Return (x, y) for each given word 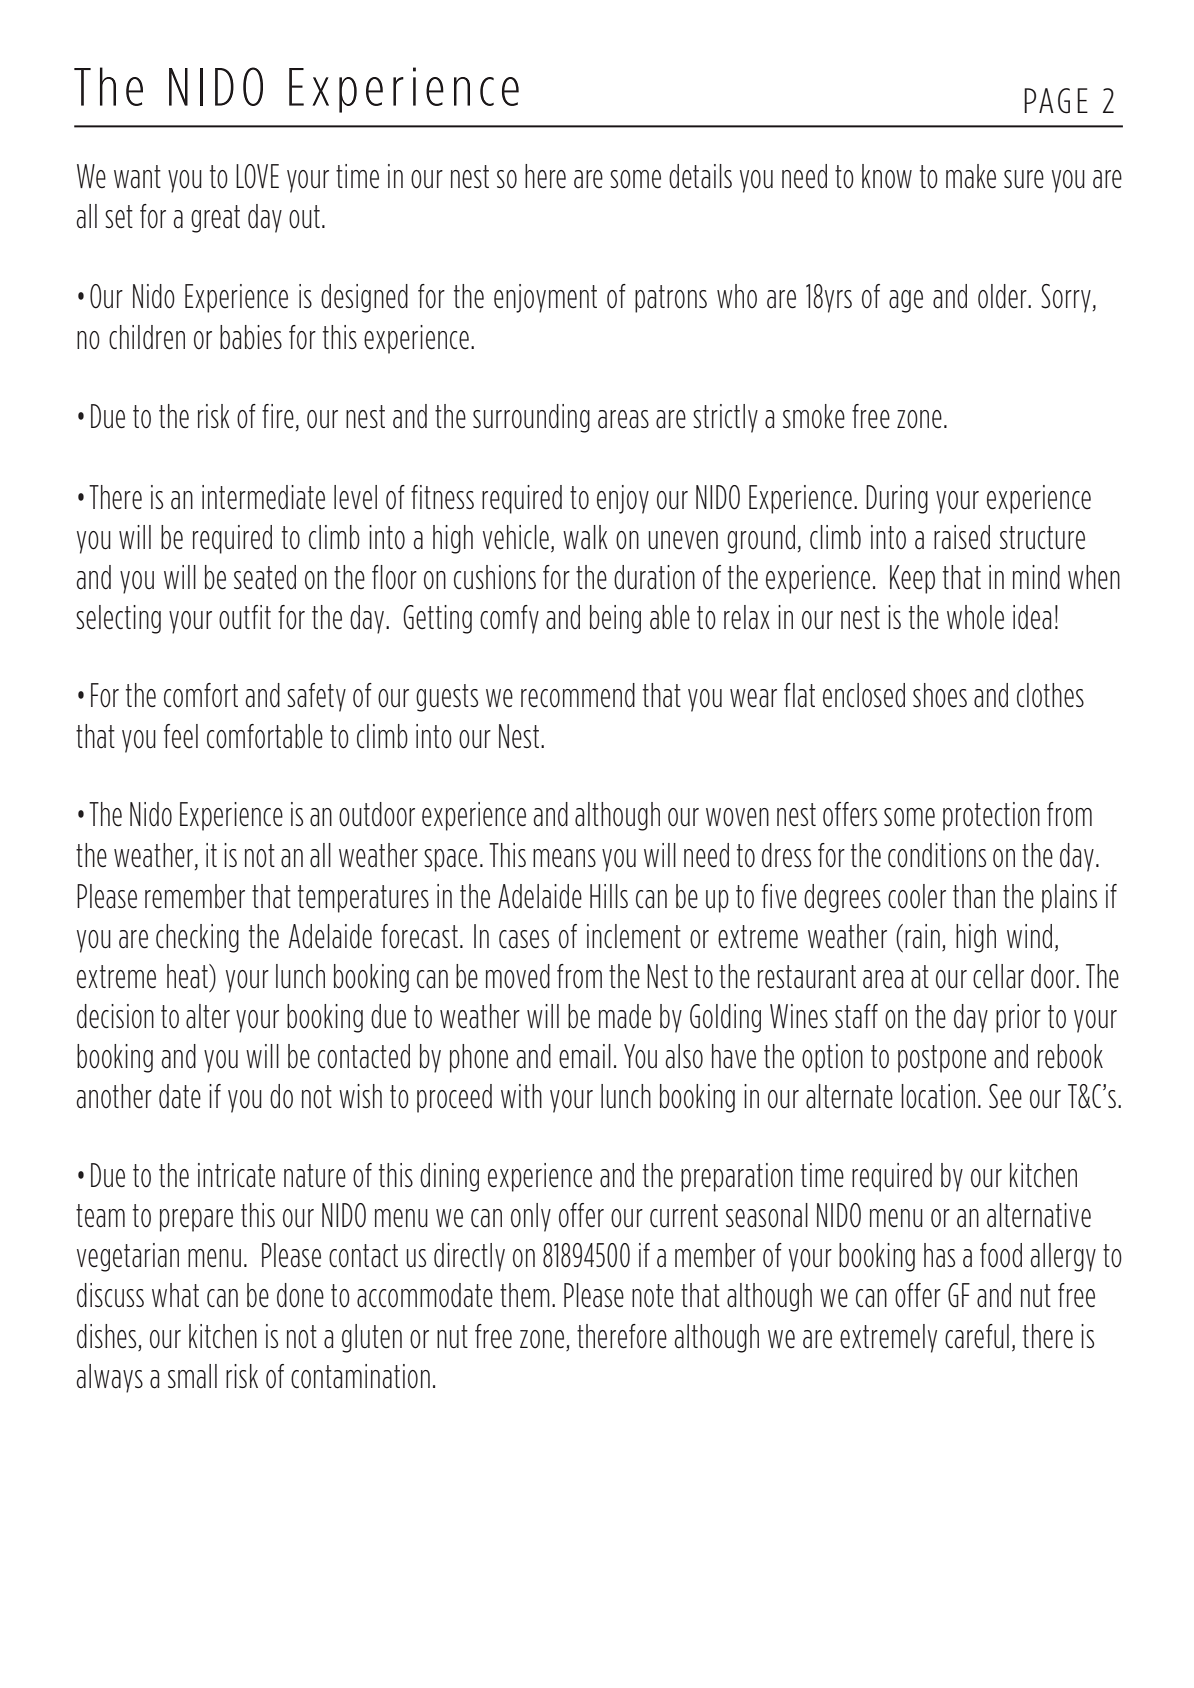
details (700, 176)
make (971, 176)
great (215, 219)
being (615, 619)
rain (922, 936)
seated (265, 577)
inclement (634, 936)
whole (975, 617)
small (192, 1376)
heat (188, 976)
